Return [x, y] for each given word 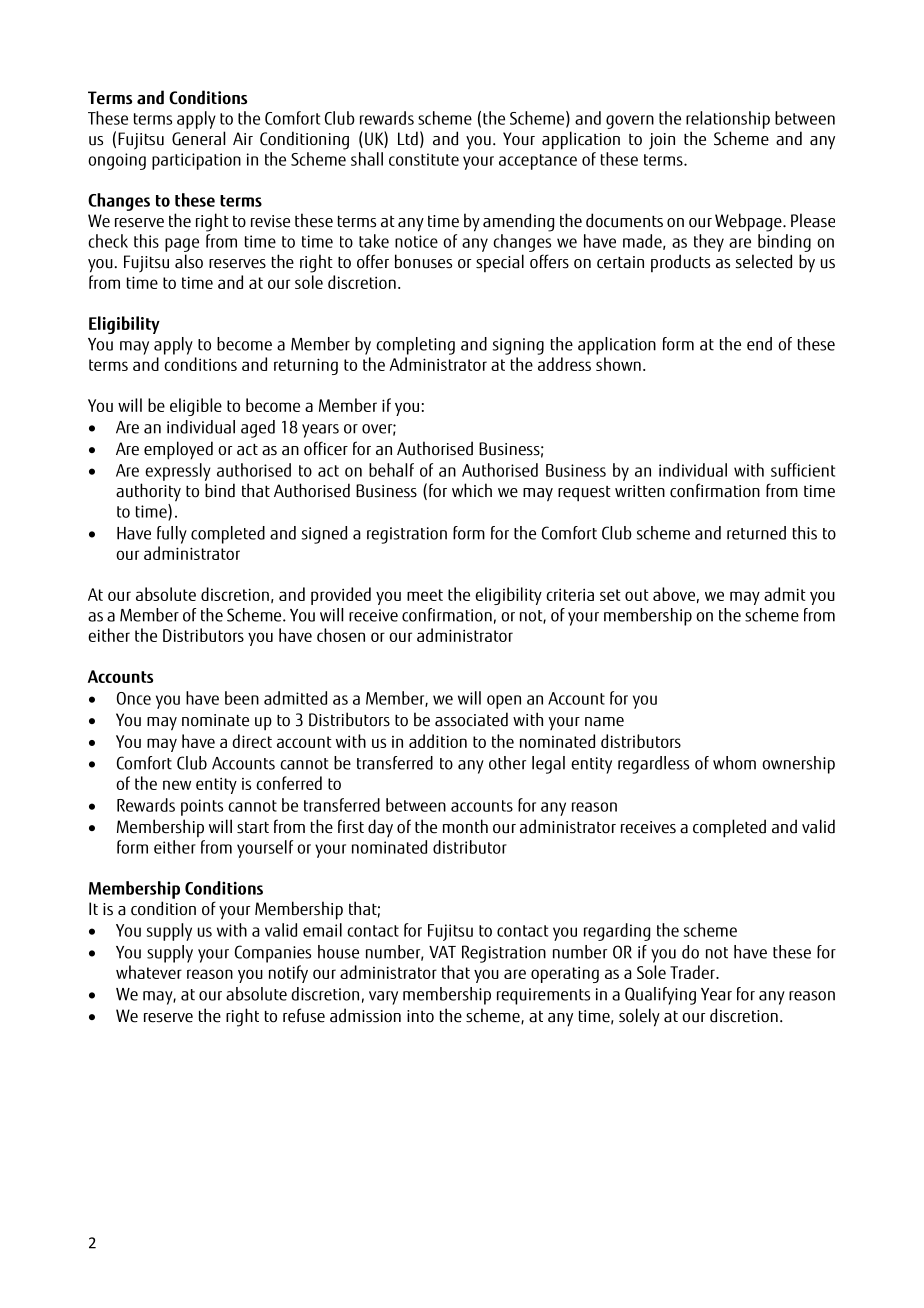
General [198, 138]
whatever [149, 972]
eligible [196, 407]
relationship [728, 120]
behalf [391, 470]
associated [471, 719]
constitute [424, 159]
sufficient [803, 470]
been [242, 698]
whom [734, 763]
